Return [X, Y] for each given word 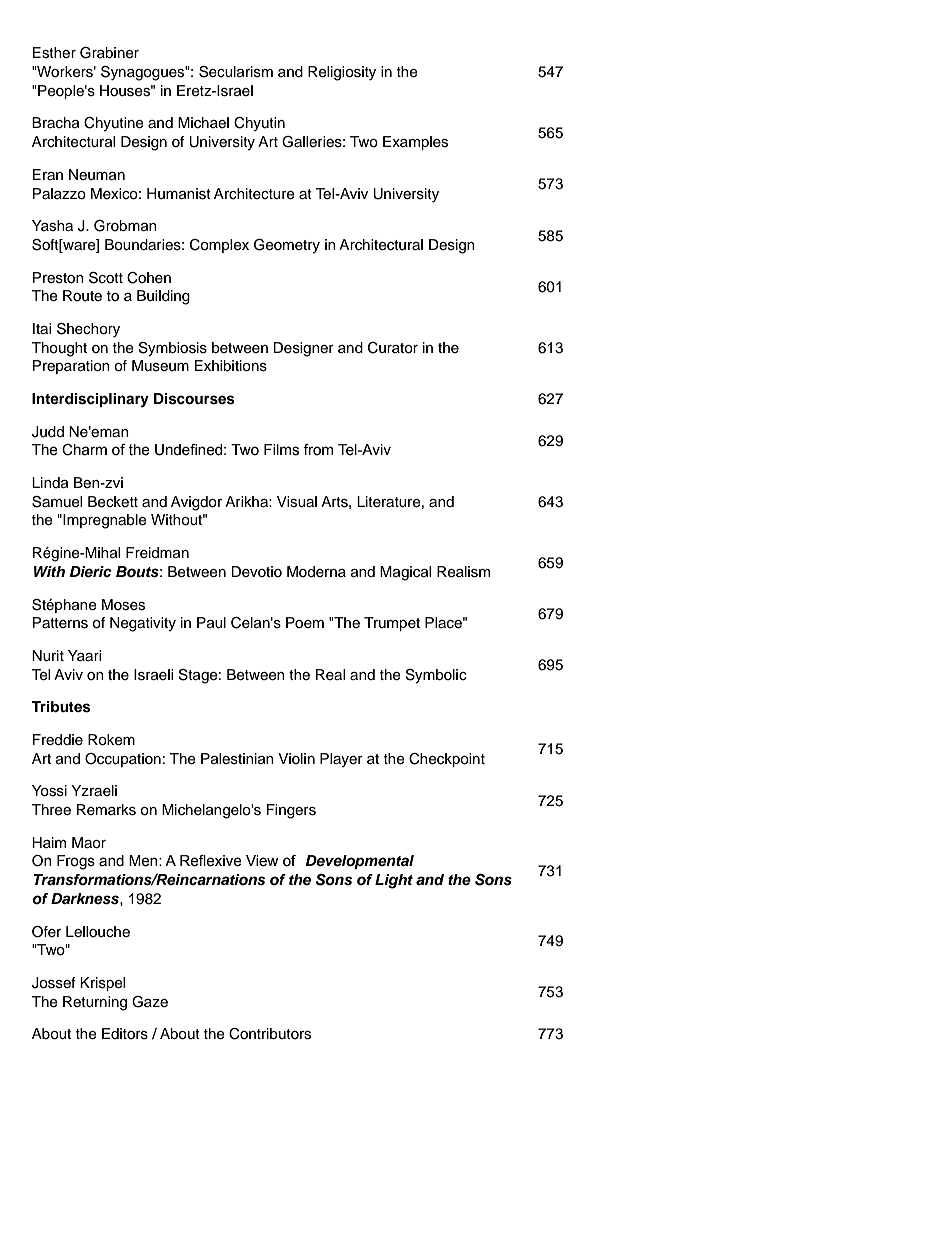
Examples [415, 143]
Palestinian [237, 759]
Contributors [270, 1034]
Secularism [236, 72]
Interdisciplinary [90, 400]
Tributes [61, 707]
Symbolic [436, 676]
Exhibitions [231, 366]
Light [394, 881]
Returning [95, 1003]
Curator [393, 348]
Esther [54, 53]
